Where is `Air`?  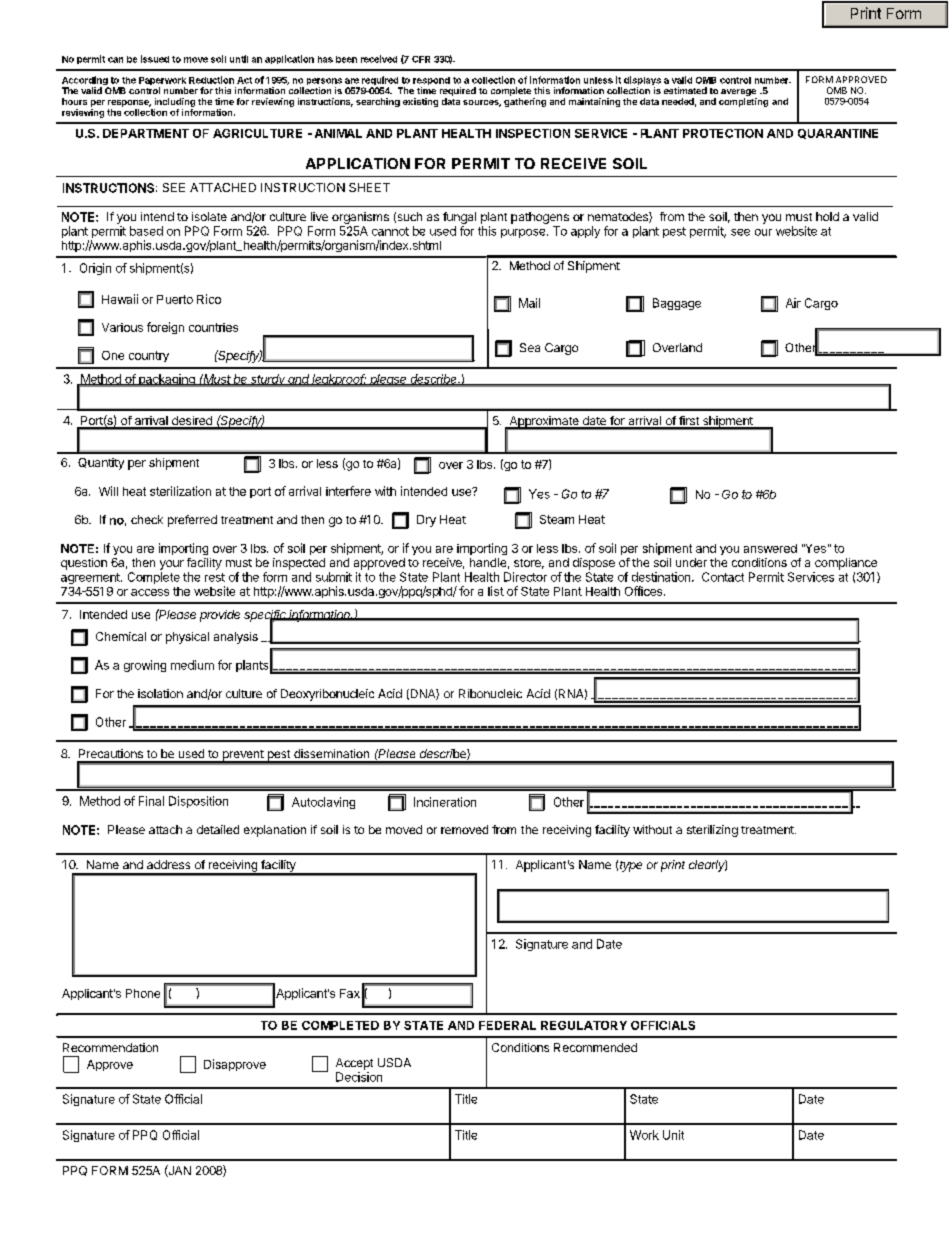
Air is located at coordinates (793, 303).
